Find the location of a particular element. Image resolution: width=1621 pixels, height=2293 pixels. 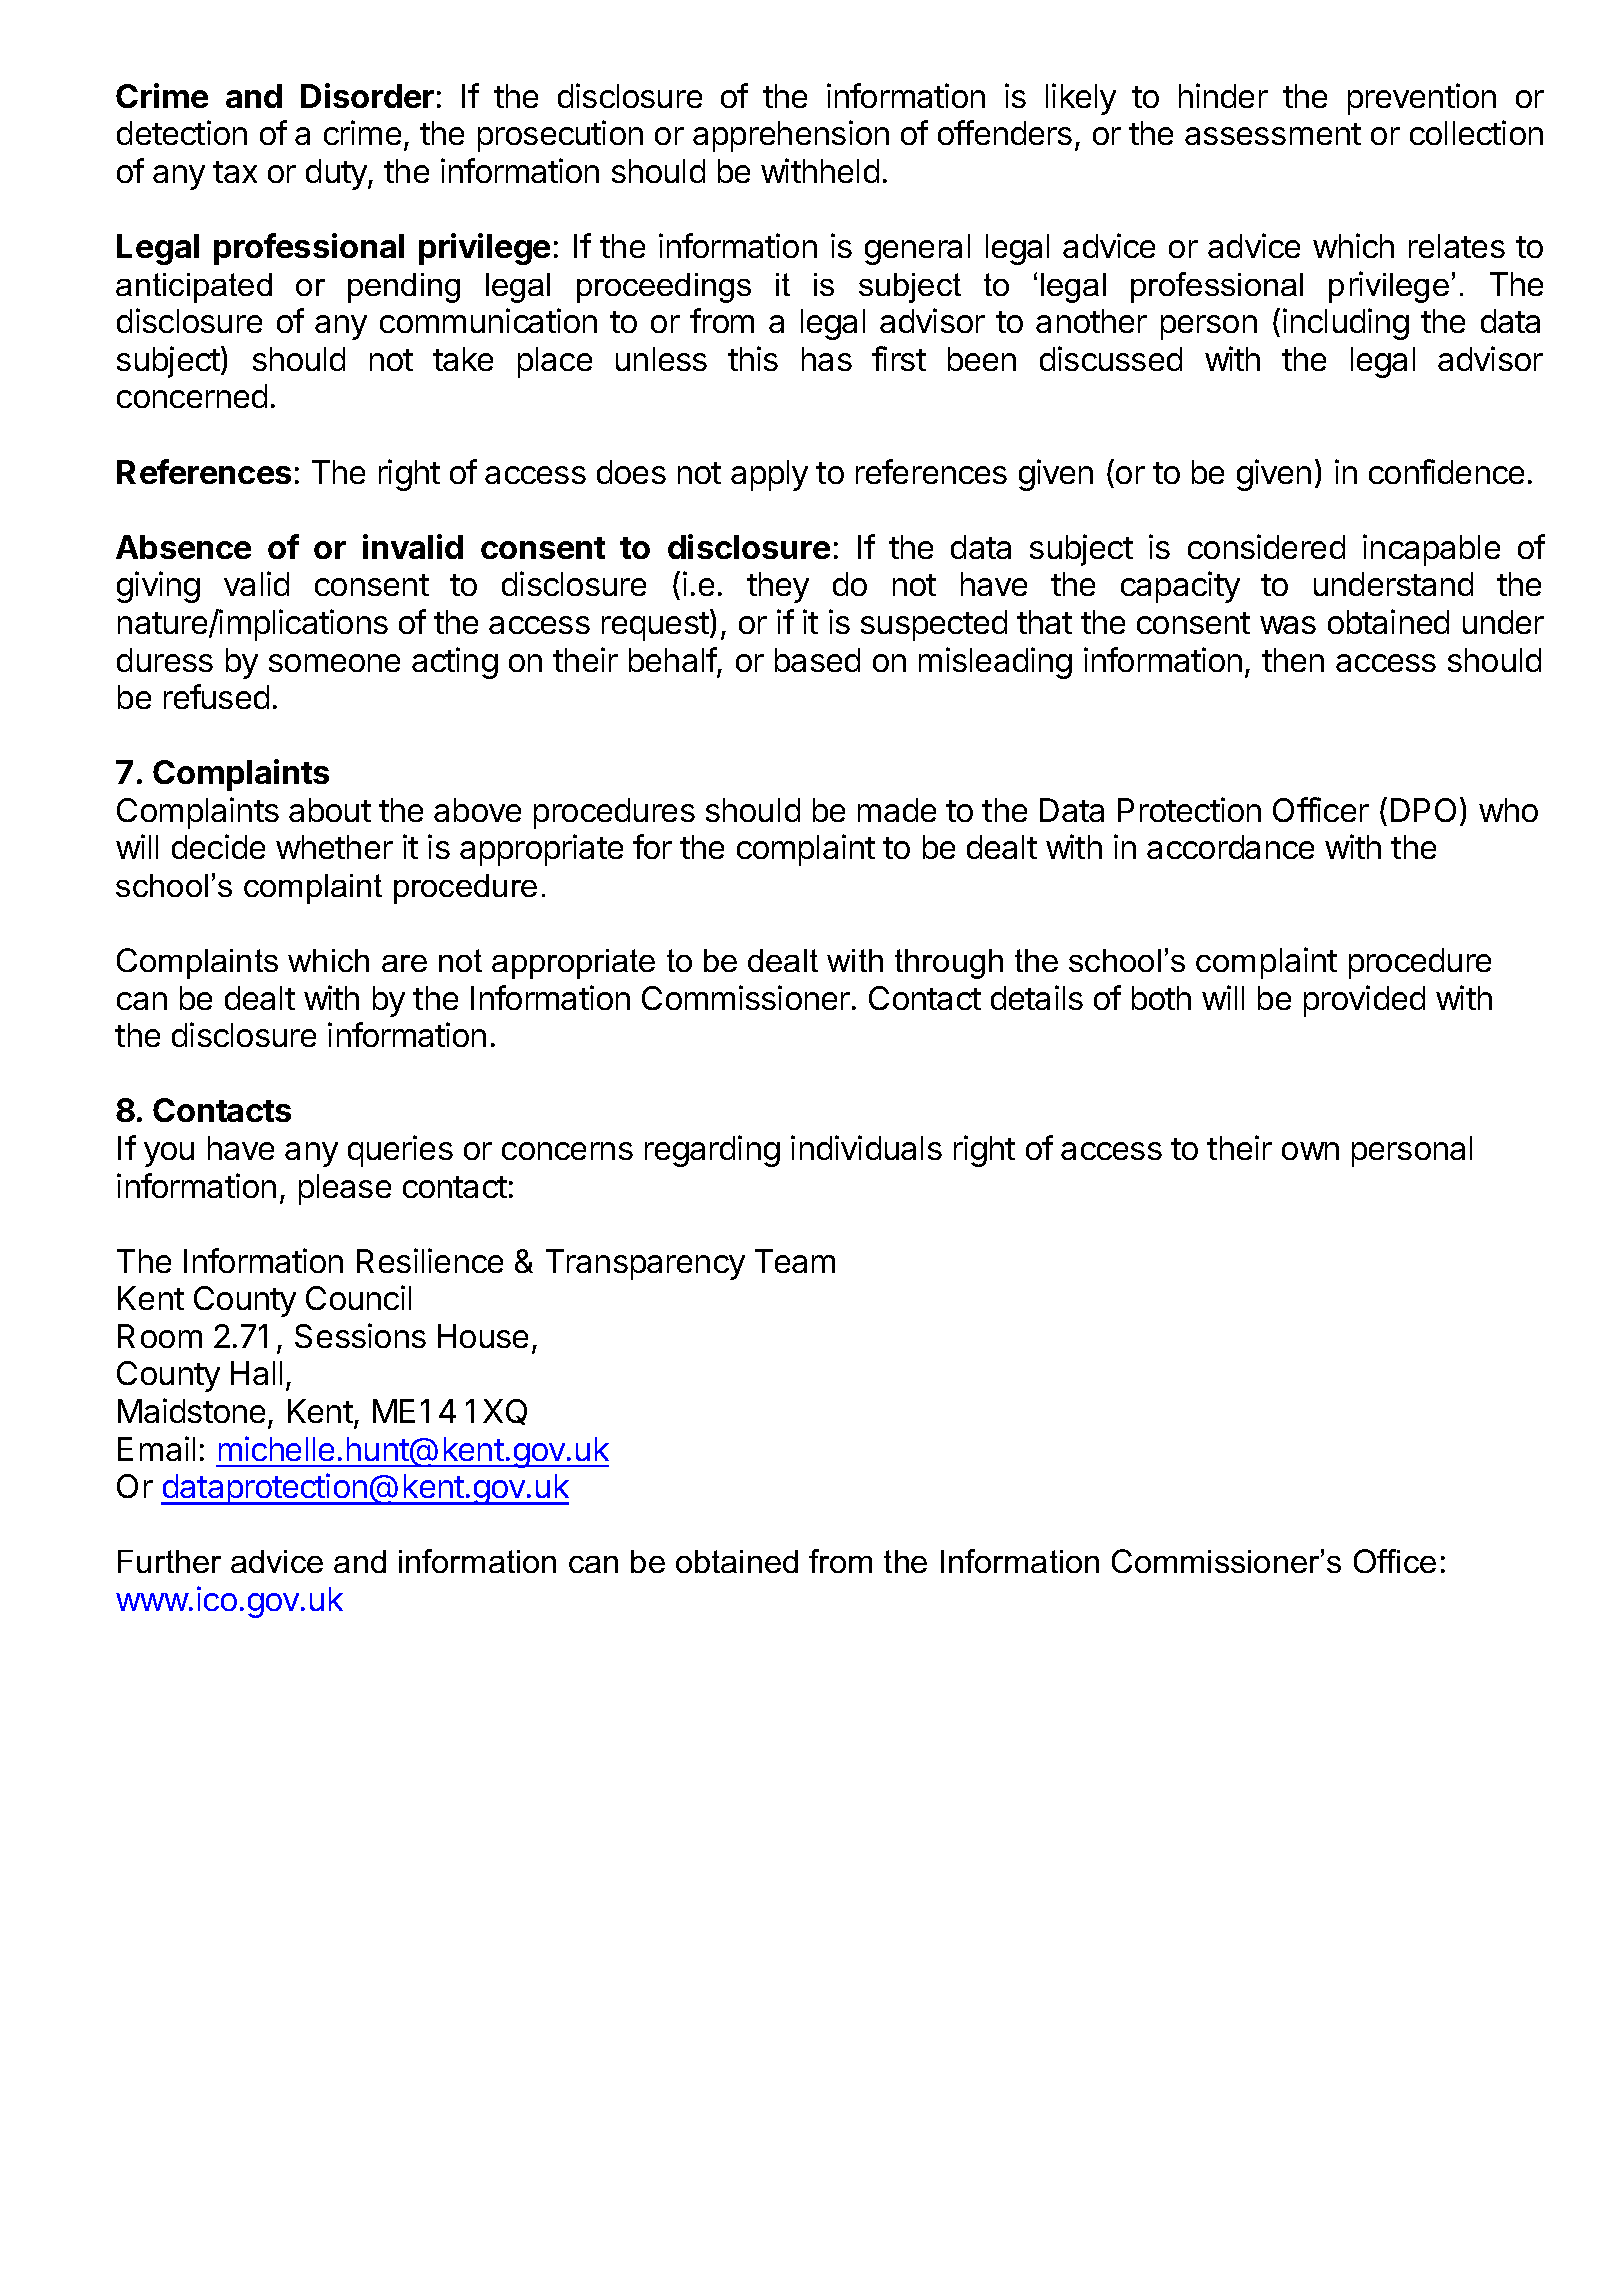

Further is located at coordinates (169, 1561).
